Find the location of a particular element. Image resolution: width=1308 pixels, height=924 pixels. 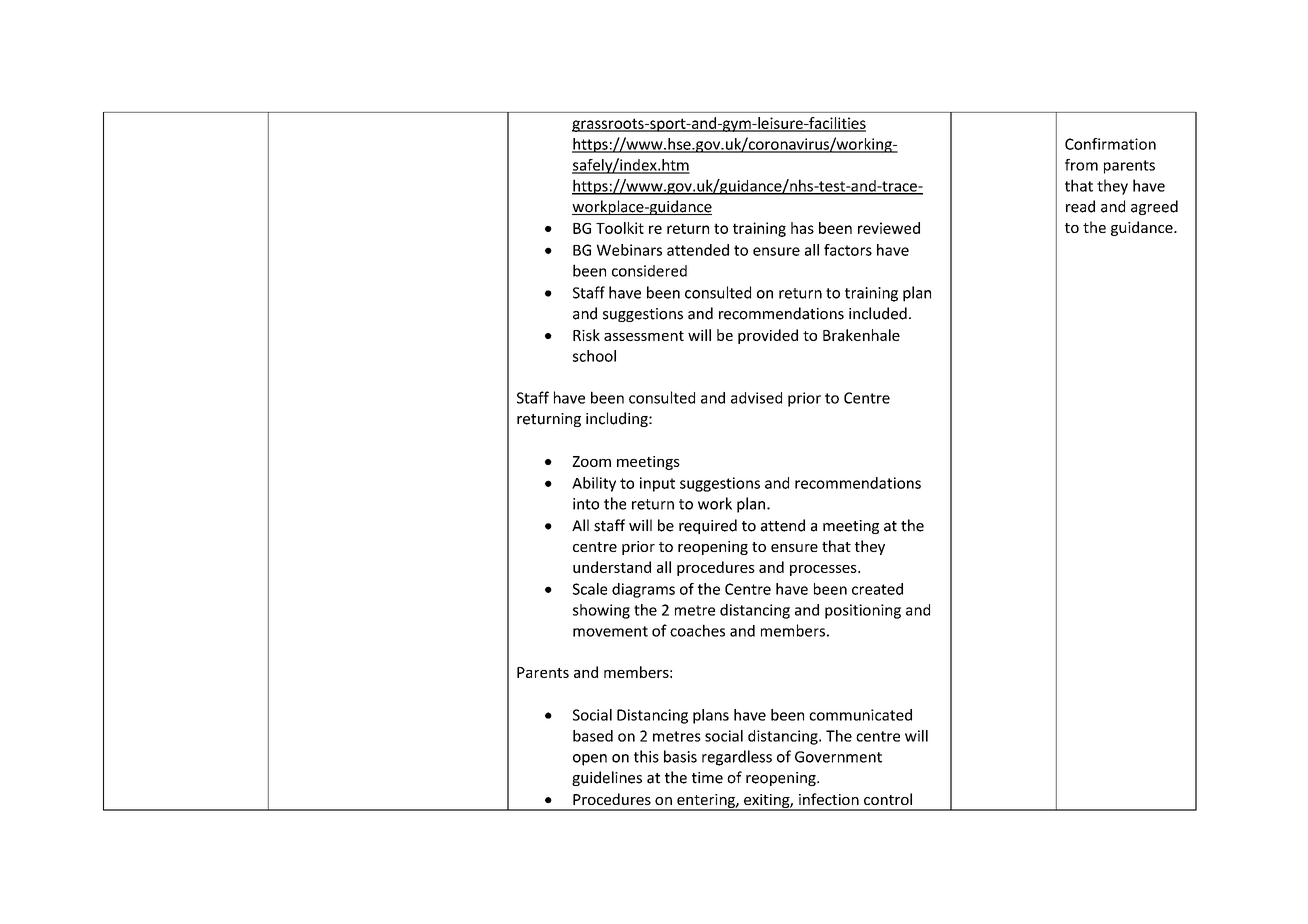

created is located at coordinates (877, 589).
